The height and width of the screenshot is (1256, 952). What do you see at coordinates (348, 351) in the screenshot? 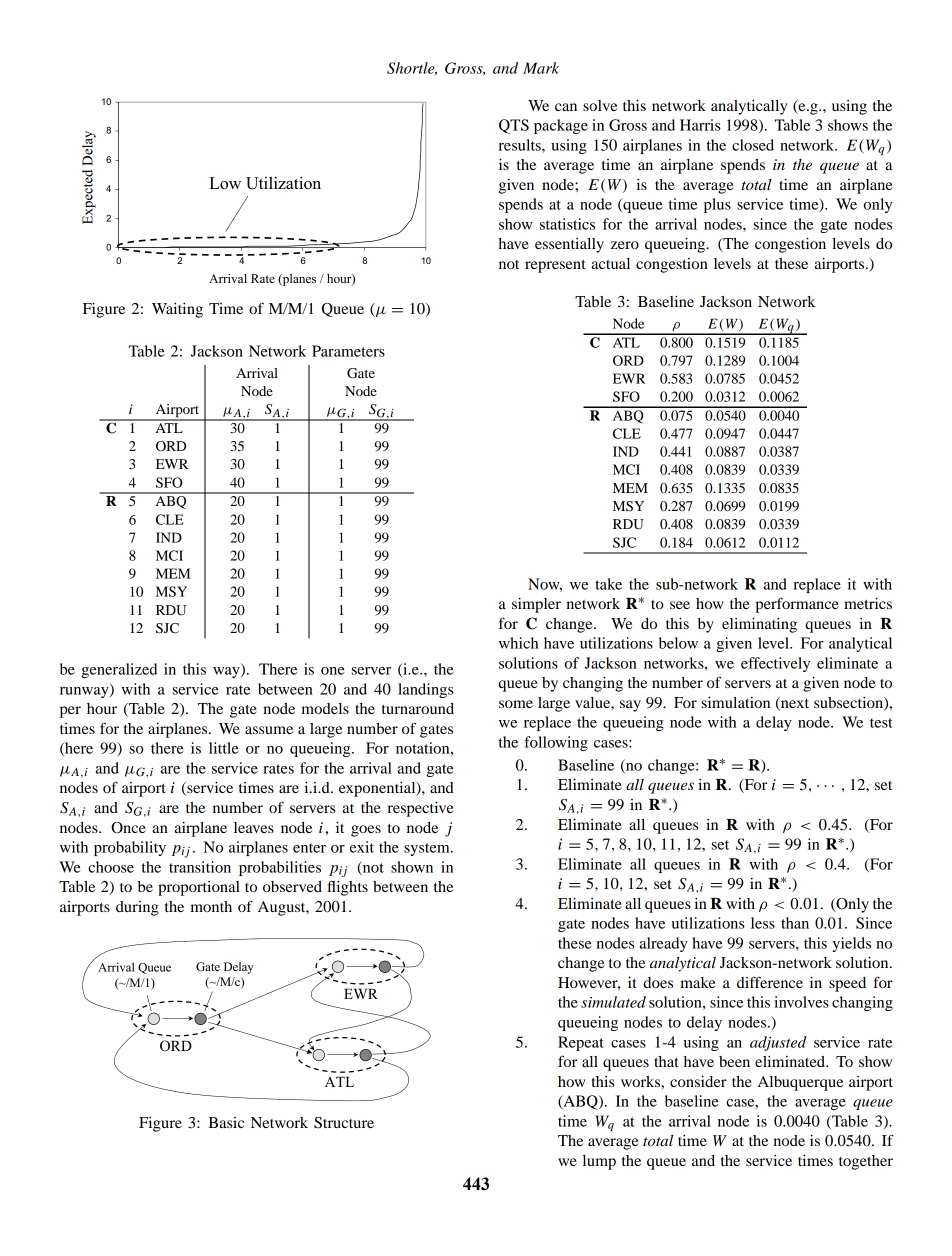
I see `Parameters` at bounding box center [348, 351].
